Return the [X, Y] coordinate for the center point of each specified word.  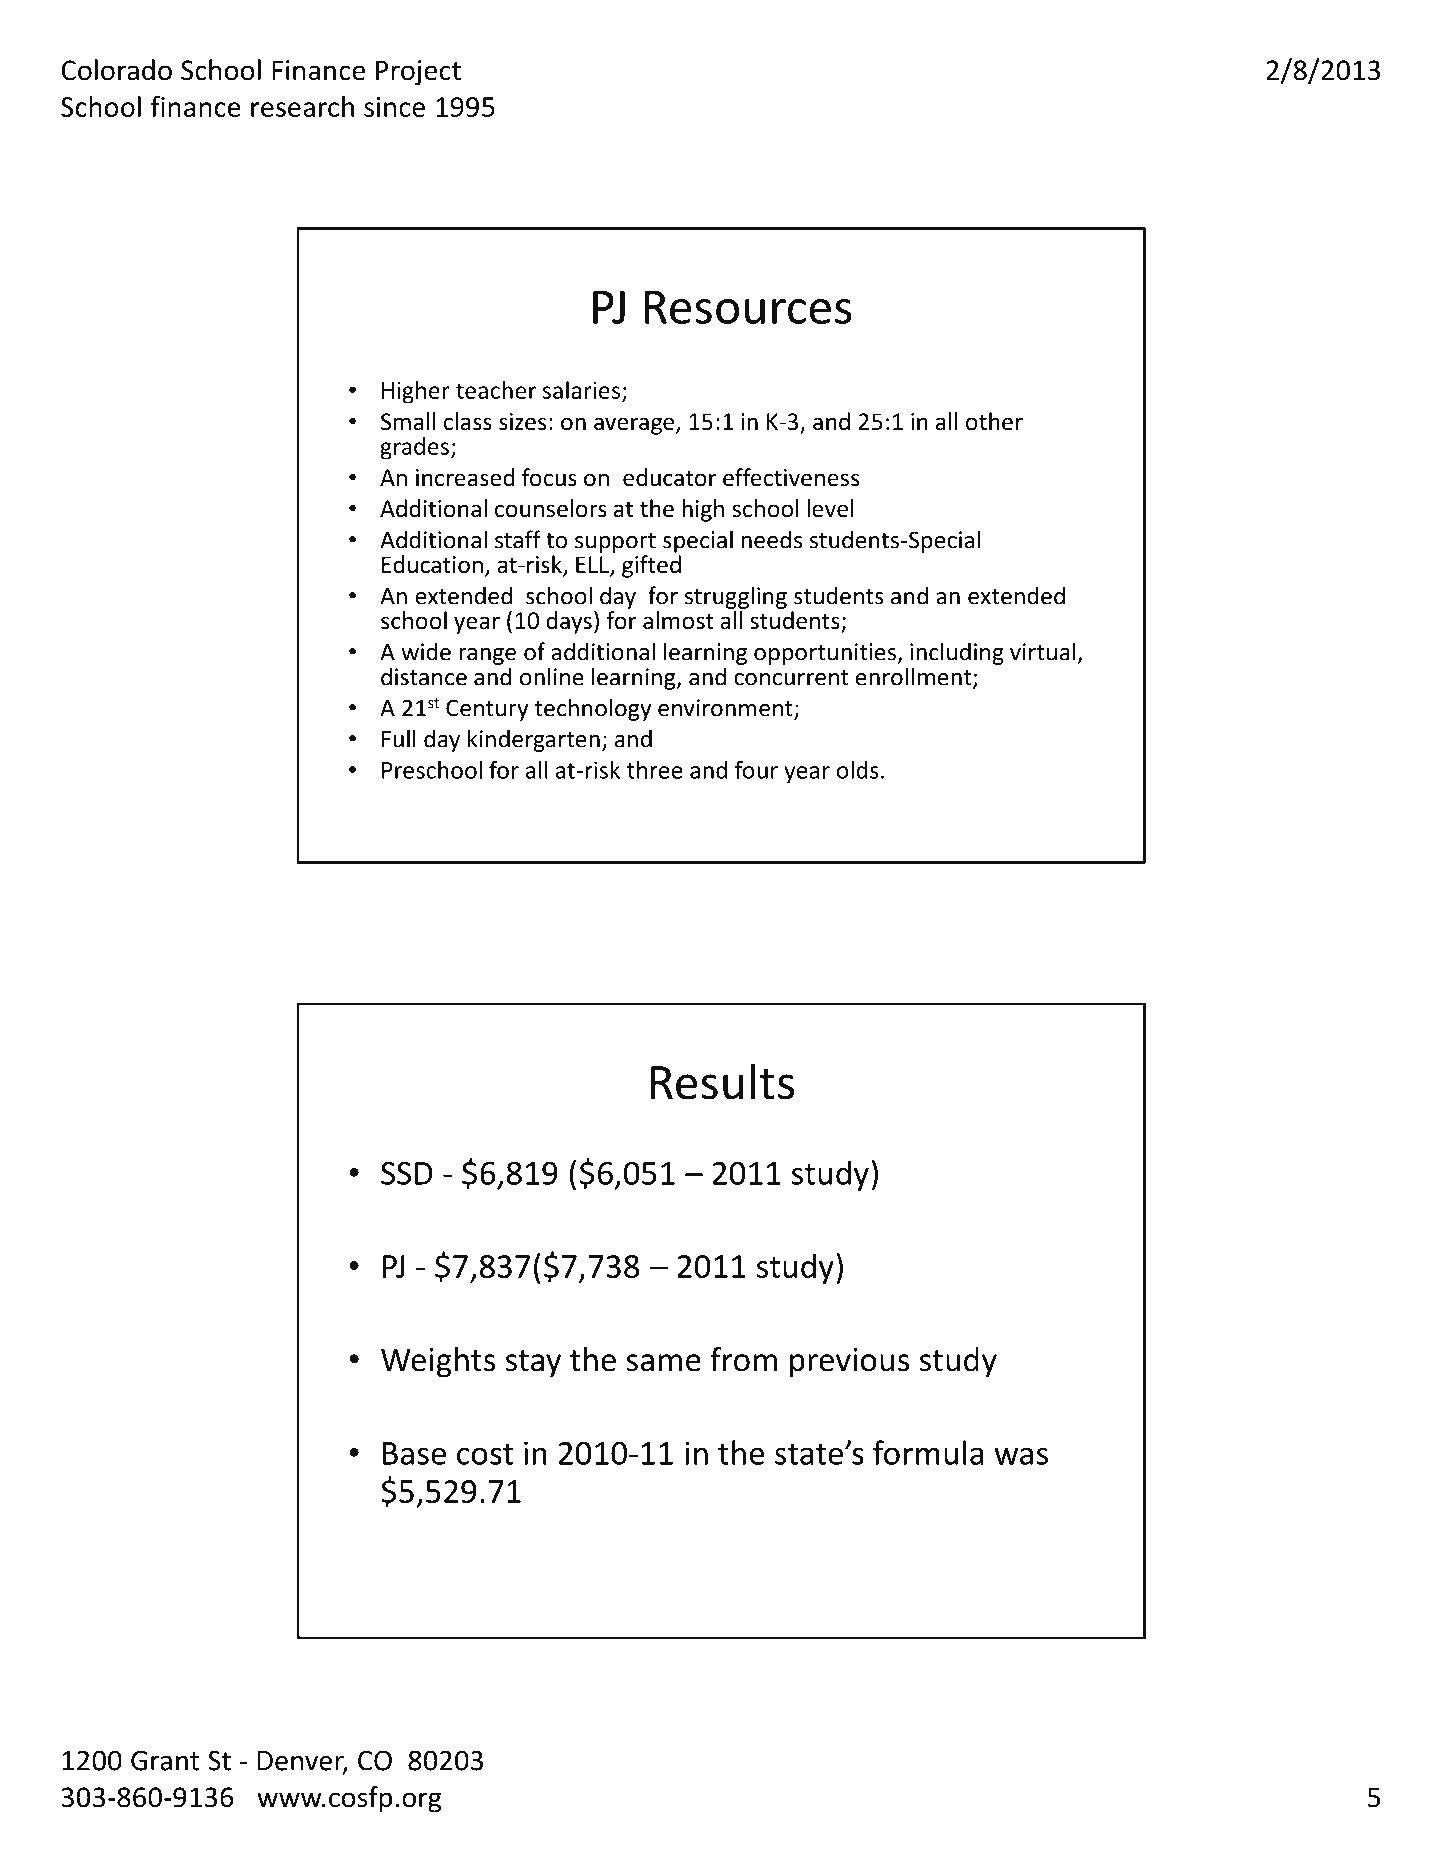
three [655, 770]
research [302, 106]
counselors [551, 508]
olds [858, 770]
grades [414, 448]
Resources [748, 307]
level [830, 508]
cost [485, 1454]
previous [849, 1363]
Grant [165, 1760]
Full [399, 738]
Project [418, 73]
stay [533, 1364]
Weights [438, 1362]
